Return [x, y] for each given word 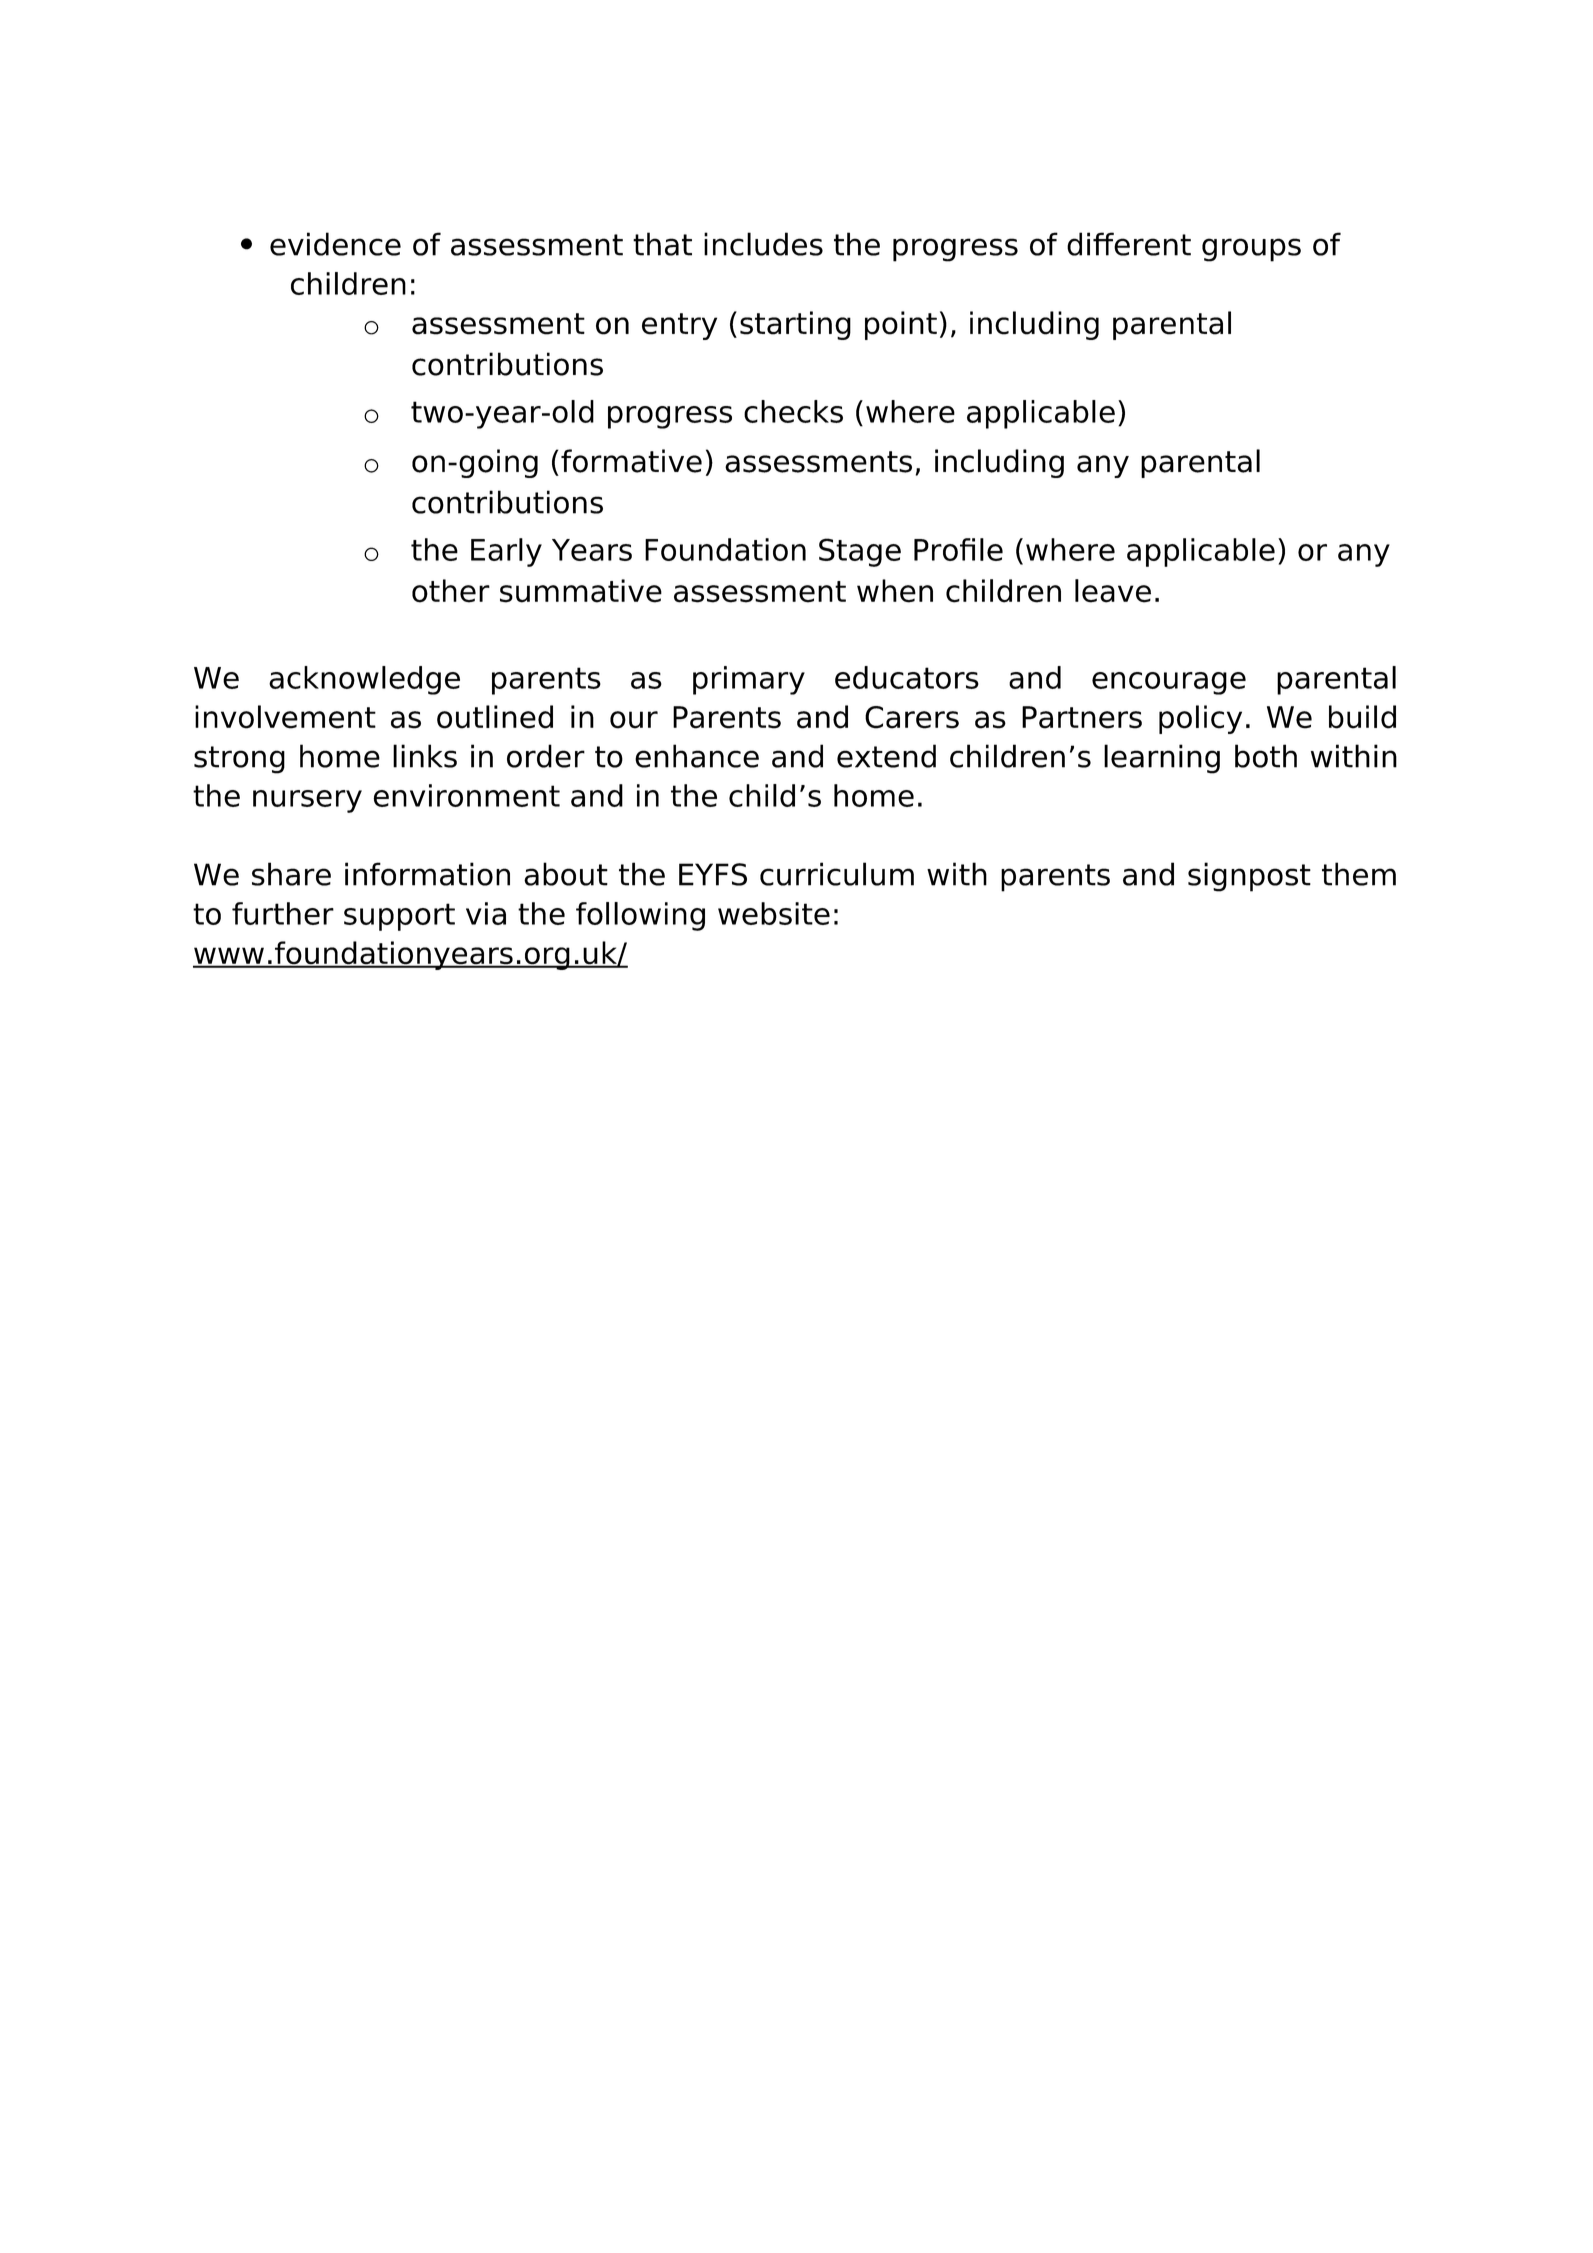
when [895, 591]
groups [1251, 250]
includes [763, 244]
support [399, 917]
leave [1113, 591]
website [774, 913]
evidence [335, 244]
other [451, 591]
